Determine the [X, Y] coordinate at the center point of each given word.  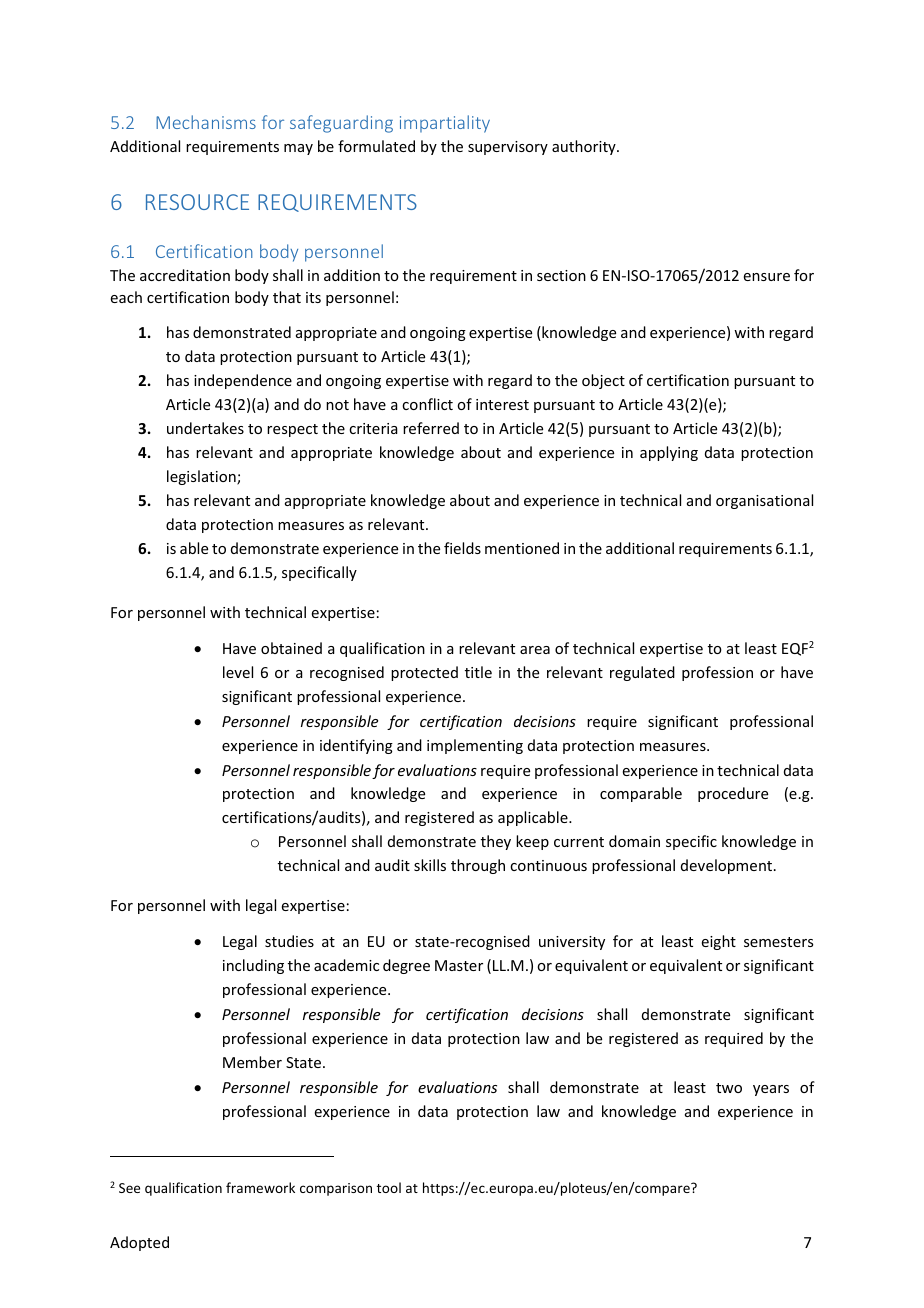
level [238, 672]
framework [260, 1187]
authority [585, 147]
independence [243, 381]
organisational [764, 501]
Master [459, 965]
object [603, 381]
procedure [733, 794]
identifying [356, 746]
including [253, 966]
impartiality [445, 124]
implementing [475, 746]
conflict [427, 404]
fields [462, 548]
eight [719, 942]
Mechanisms [206, 122]
